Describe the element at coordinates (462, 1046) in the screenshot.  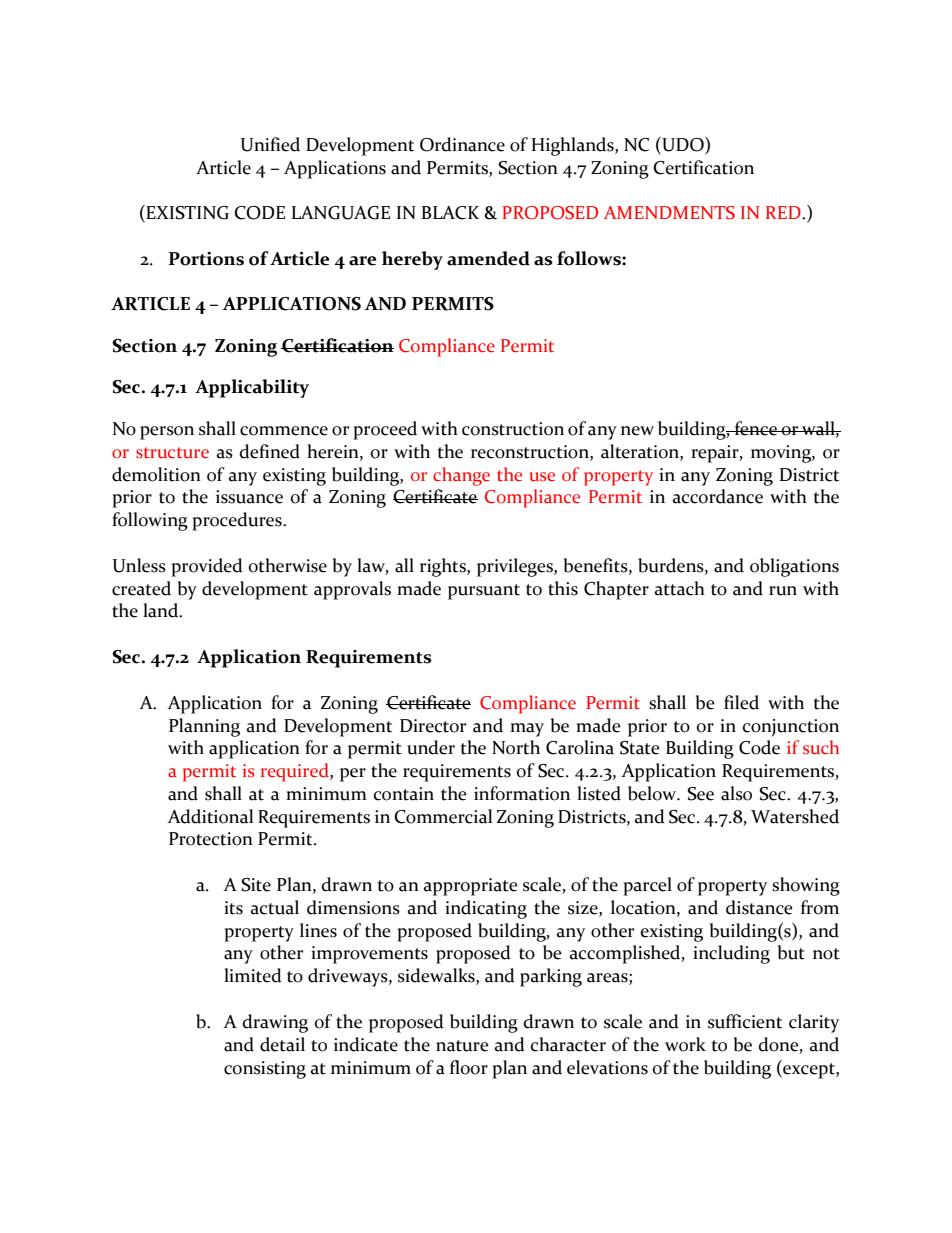
I see `nature` at that location.
